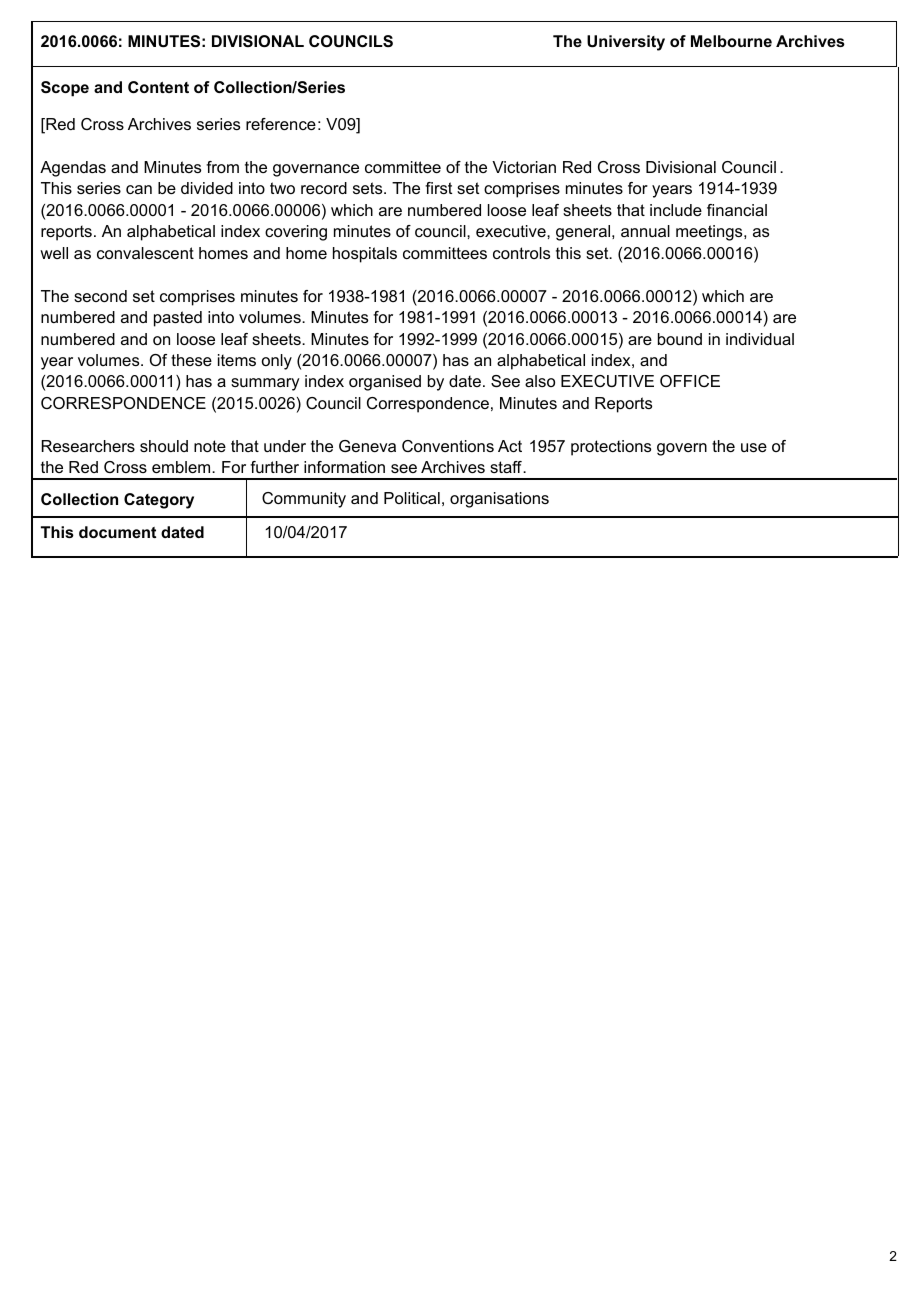 The image size is (924, 1307). Describe the element at coordinates (117, 532) in the screenshot. I see `document` at that location.
